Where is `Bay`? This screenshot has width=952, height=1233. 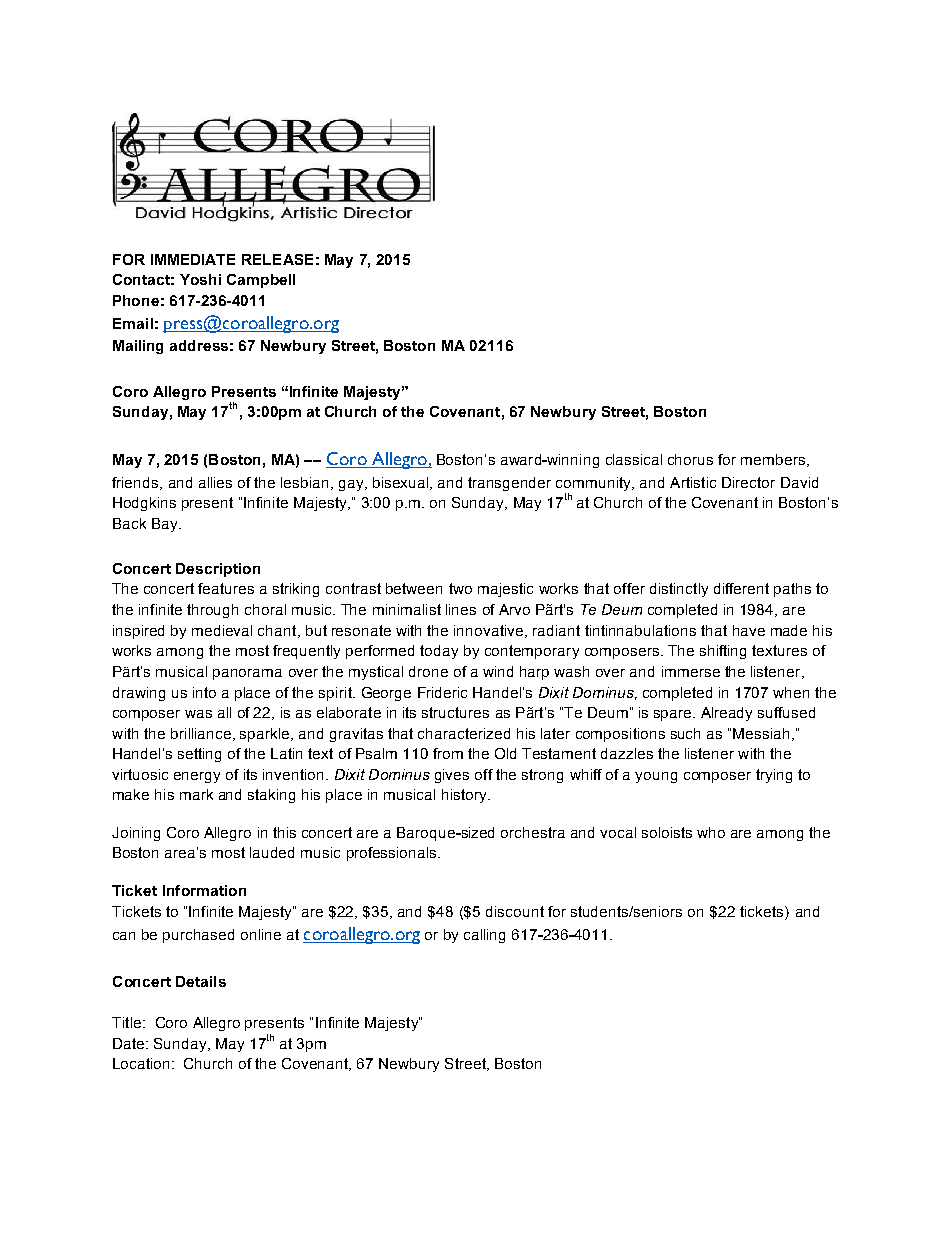
Bay is located at coordinates (166, 525).
